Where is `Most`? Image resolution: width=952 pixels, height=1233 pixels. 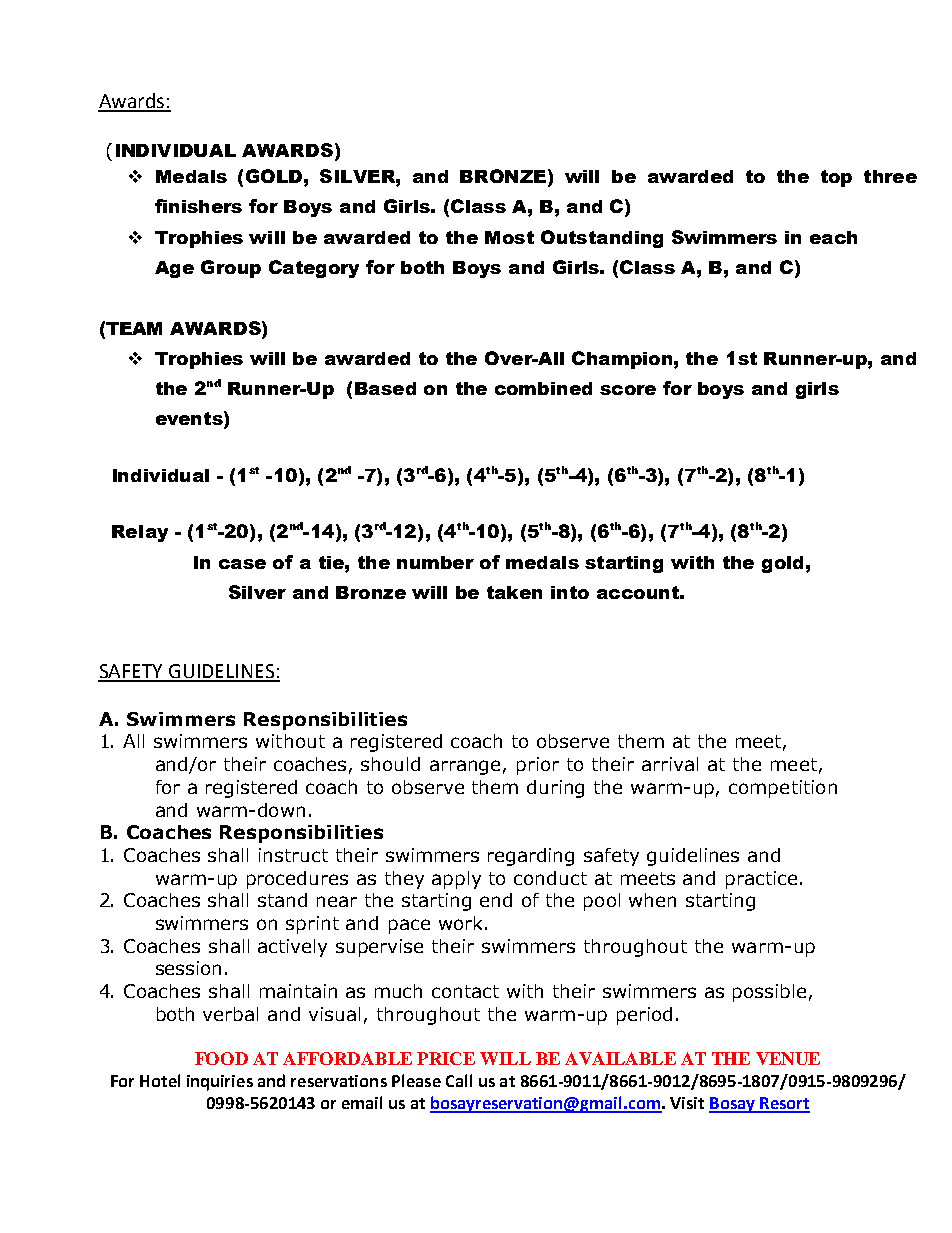
Most is located at coordinates (509, 237).
